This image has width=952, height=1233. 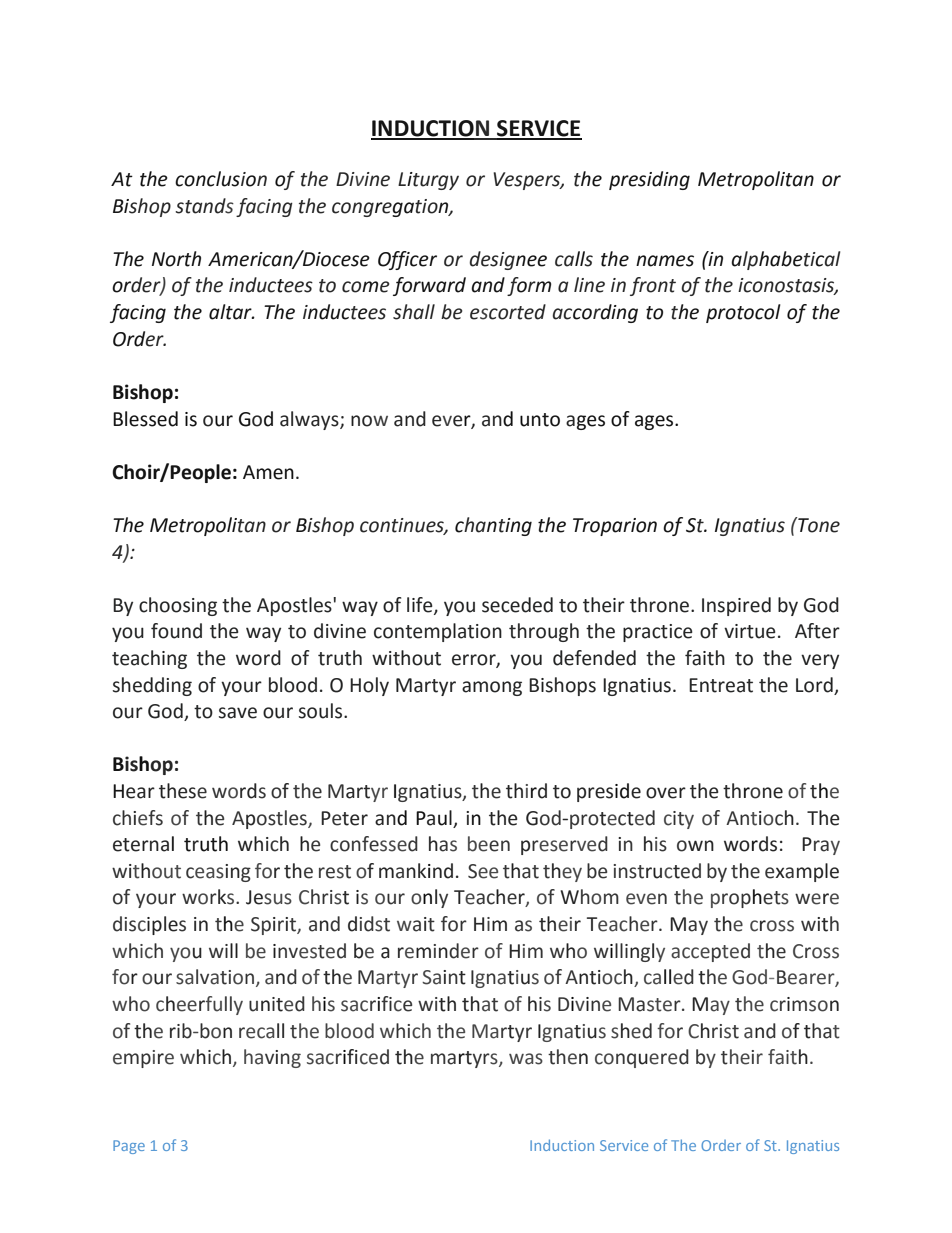 I want to click on virtue, so click(x=750, y=631).
